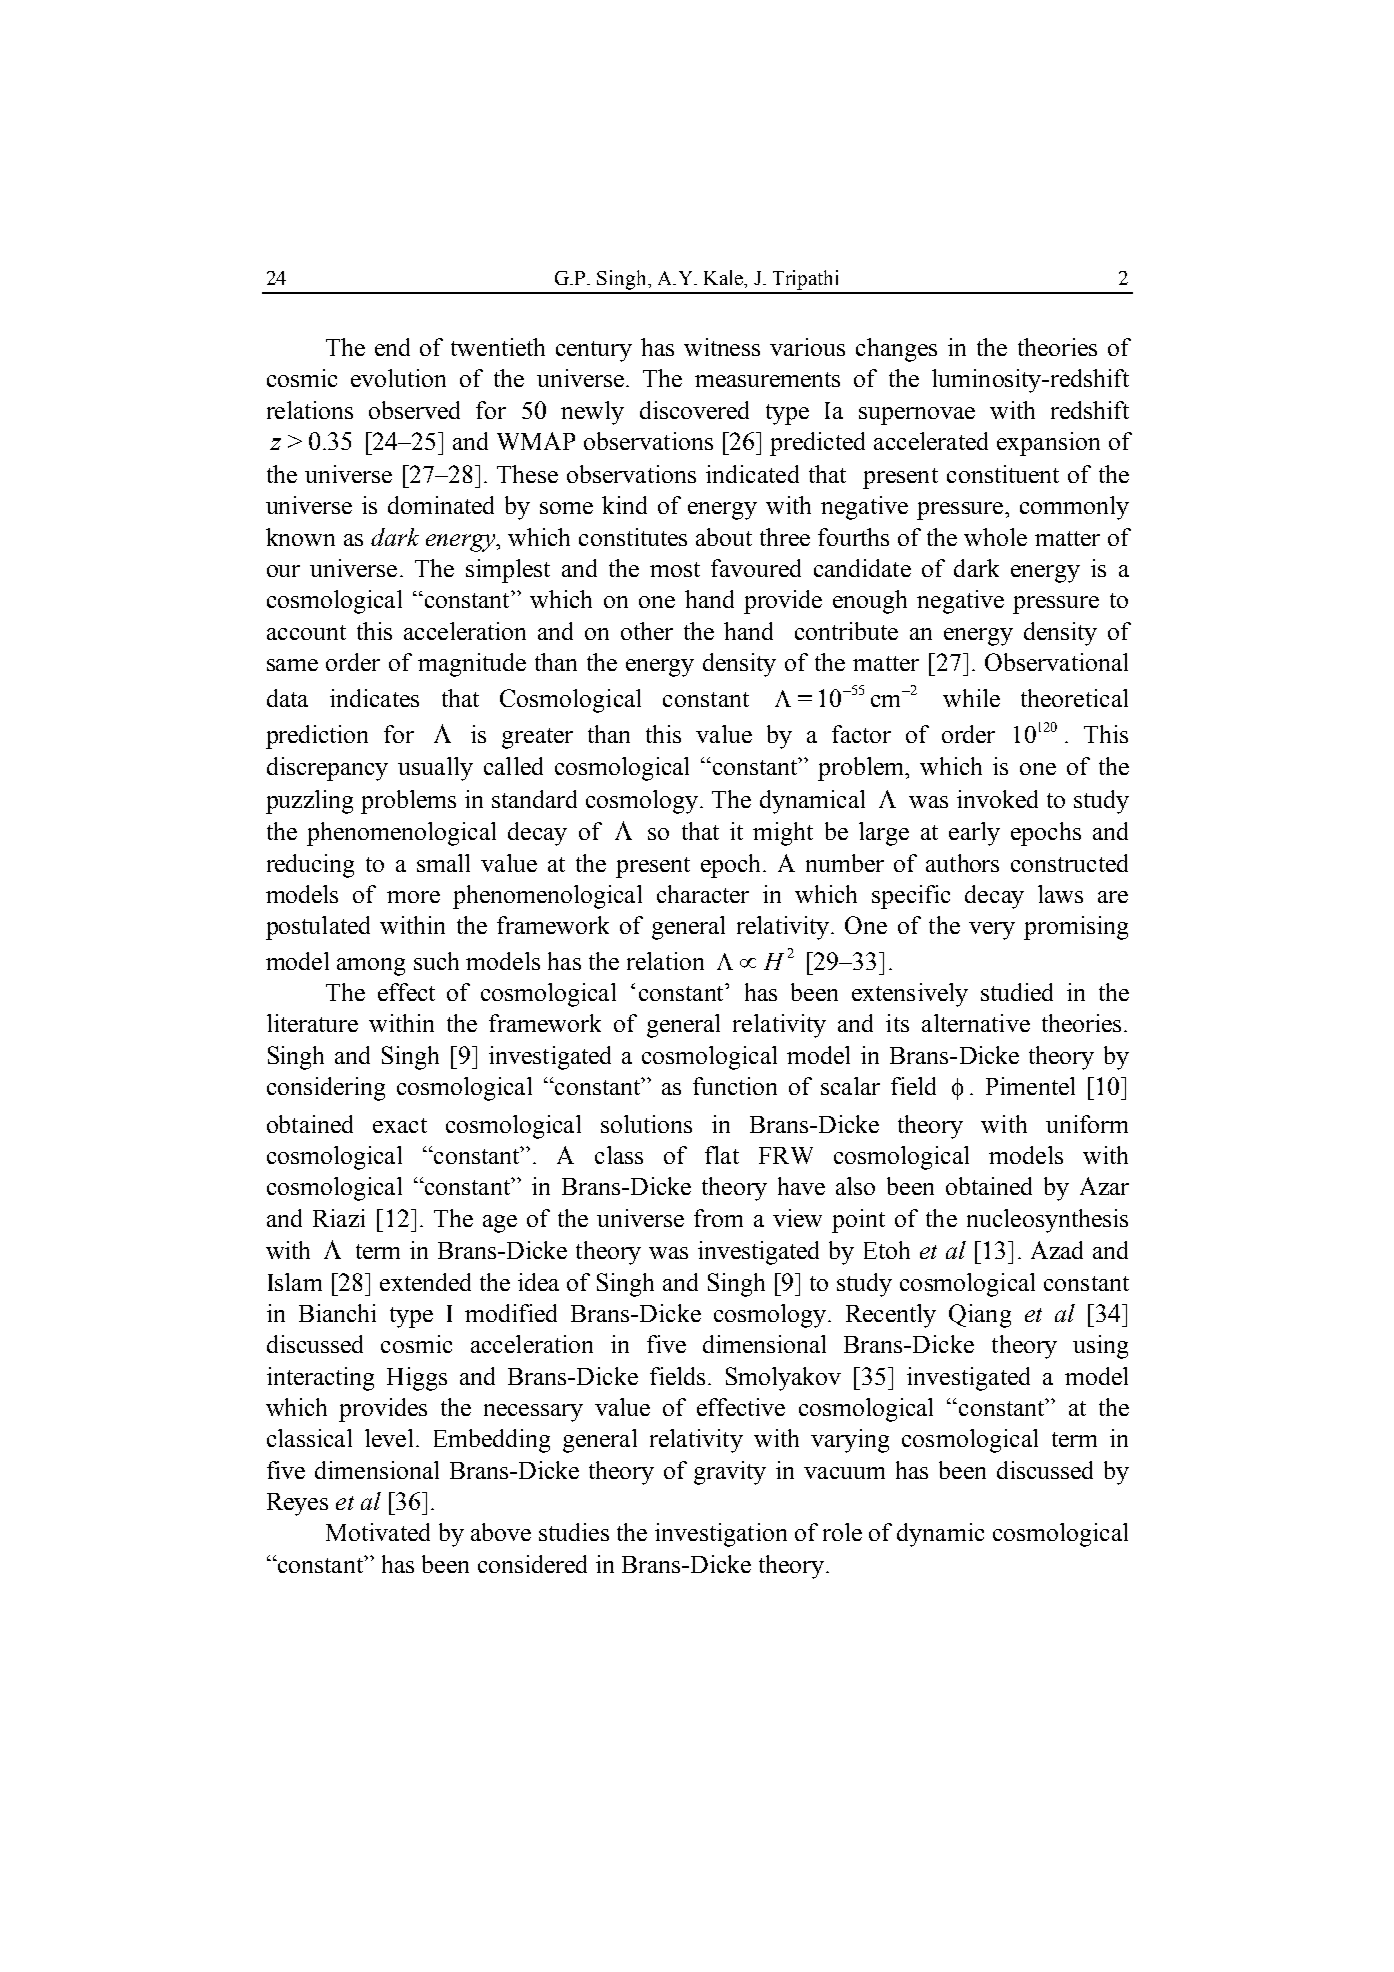  I want to click on Motivated, so click(378, 1532).
